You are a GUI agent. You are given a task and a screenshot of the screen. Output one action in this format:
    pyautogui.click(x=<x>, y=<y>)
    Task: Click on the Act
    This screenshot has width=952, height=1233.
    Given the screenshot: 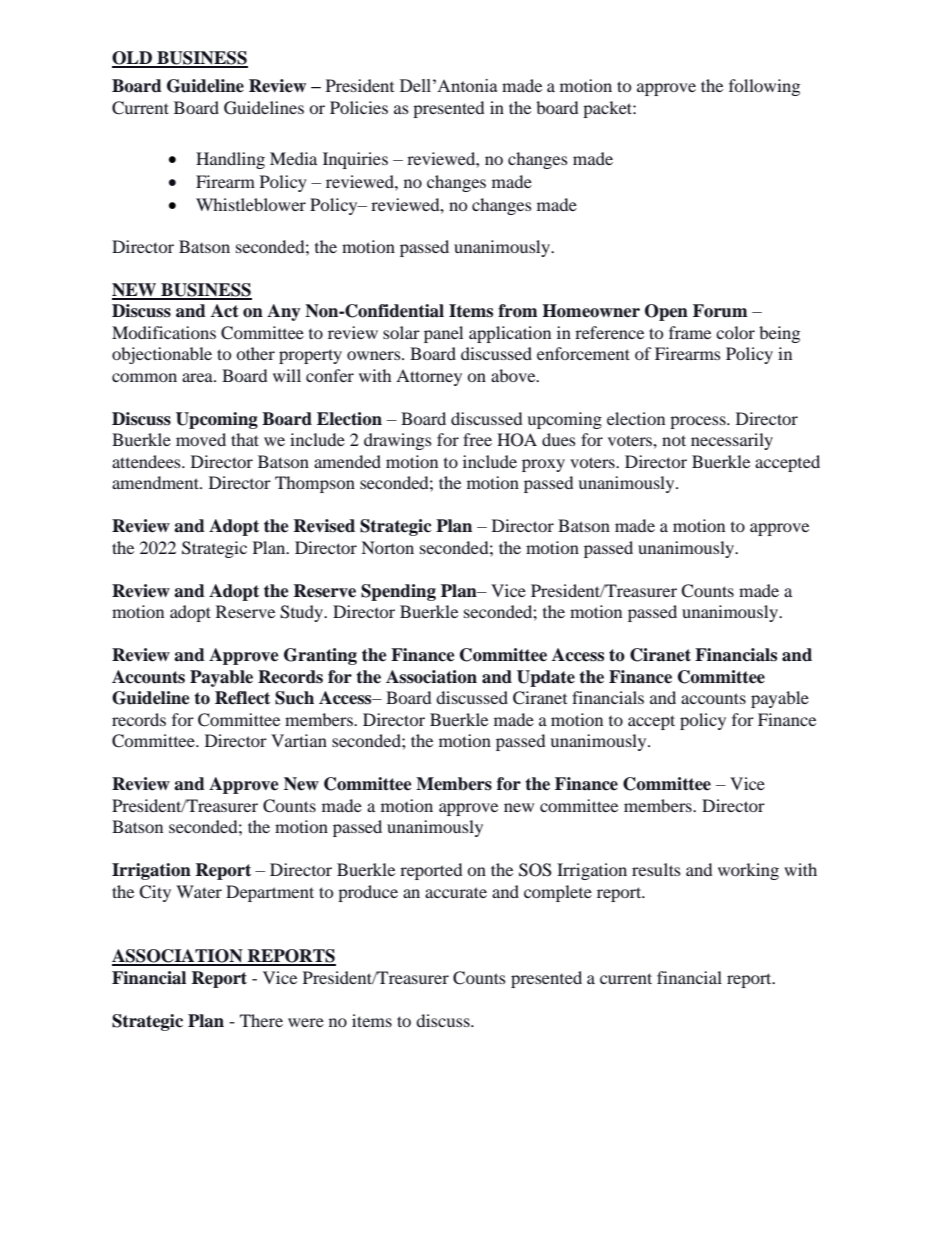 What is the action you would take?
    pyautogui.click(x=225, y=311)
